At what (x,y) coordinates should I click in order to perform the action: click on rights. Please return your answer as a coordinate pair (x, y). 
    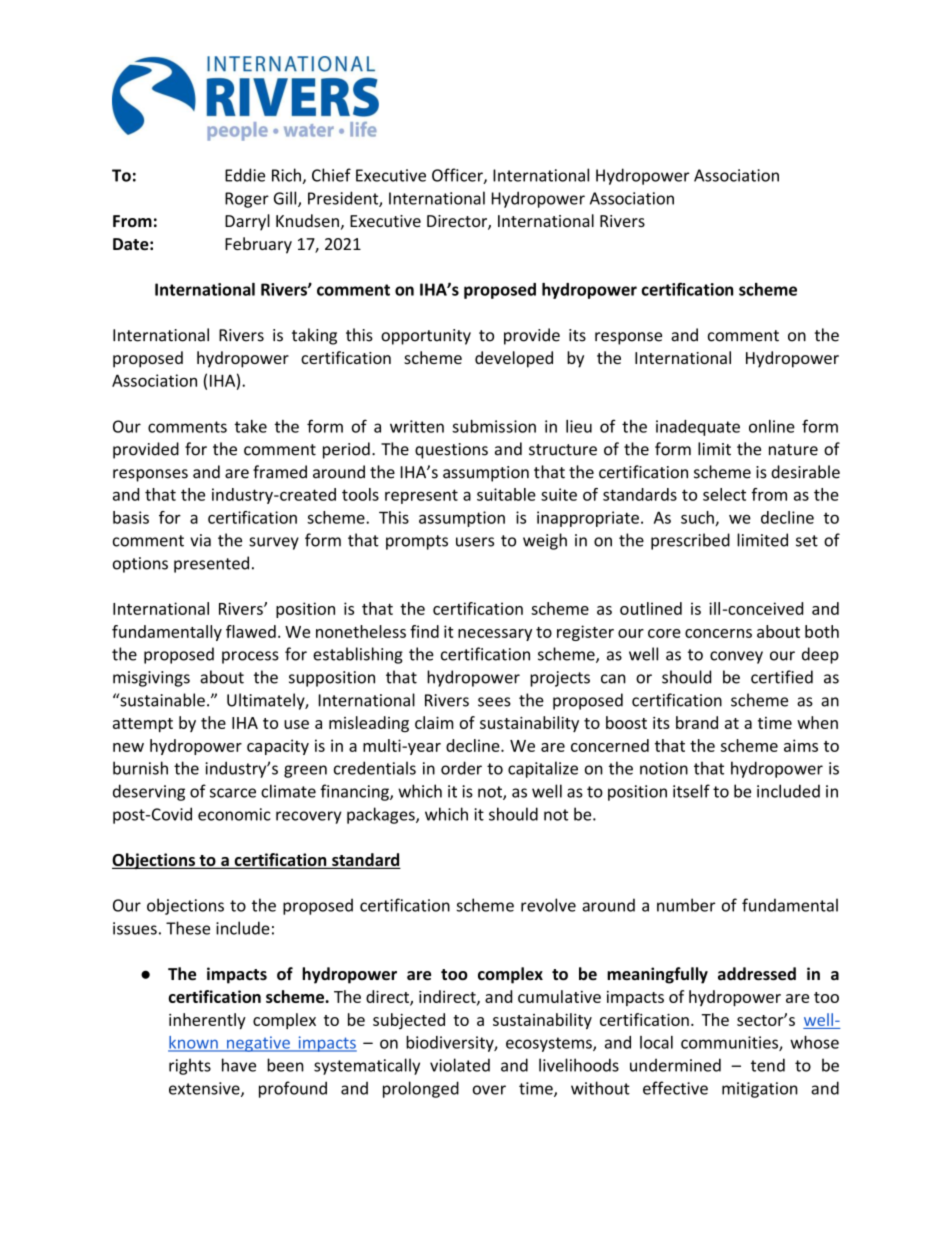
    Looking at the image, I should click on (190, 1066).
